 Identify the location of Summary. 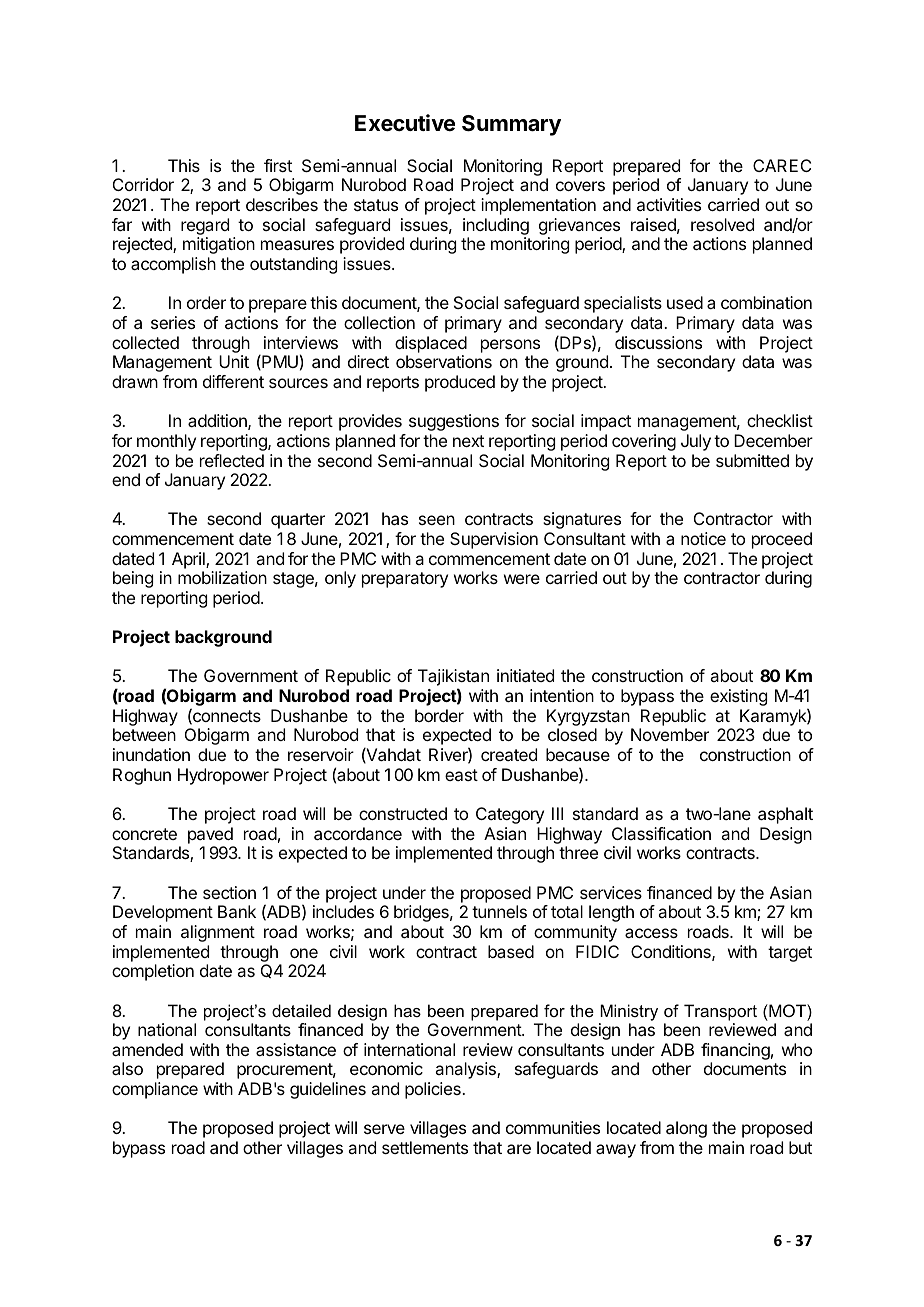
(511, 125).
